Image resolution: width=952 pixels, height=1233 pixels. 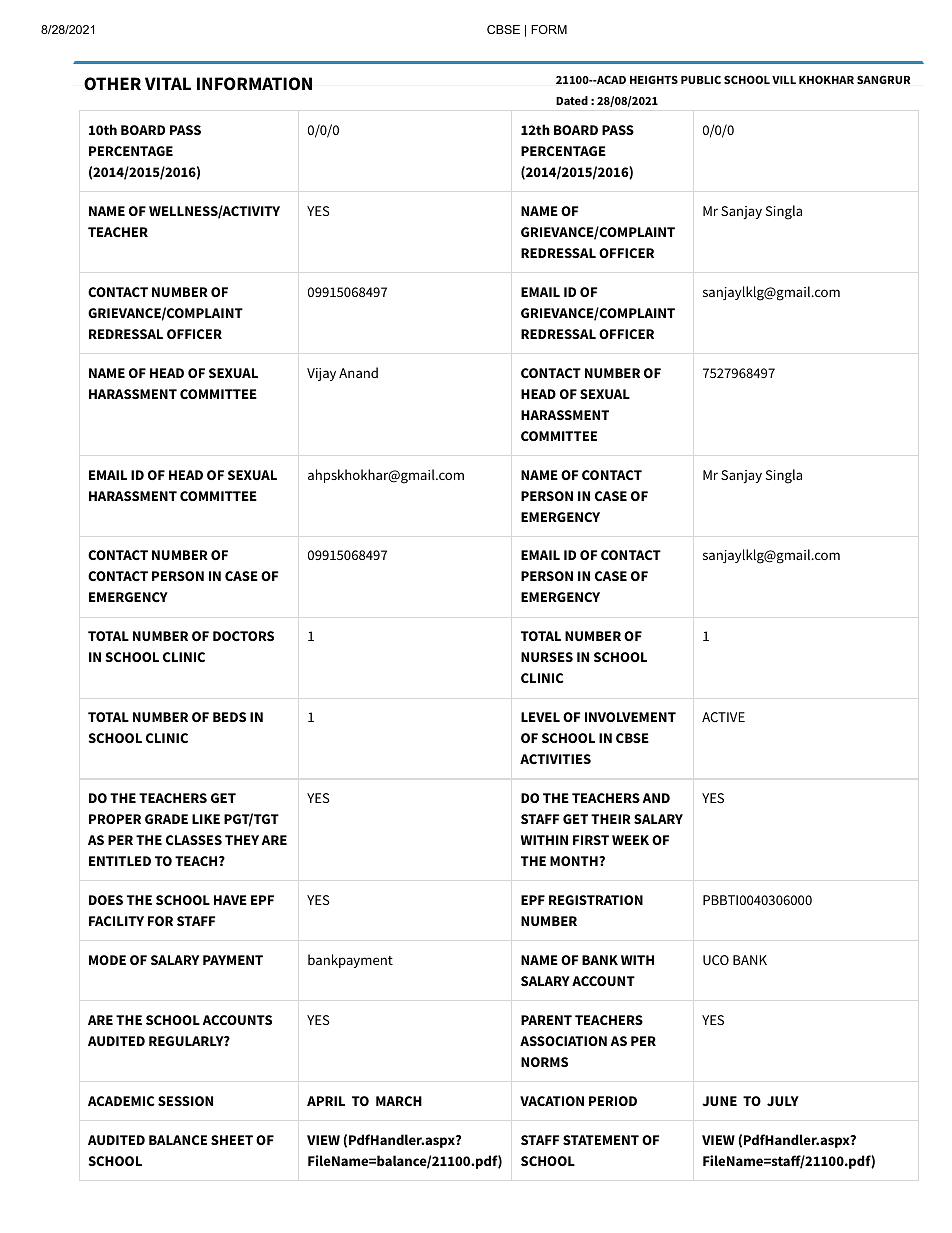 What do you see at coordinates (719, 1101) in the screenshot?
I see `JUNE` at bounding box center [719, 1101].
